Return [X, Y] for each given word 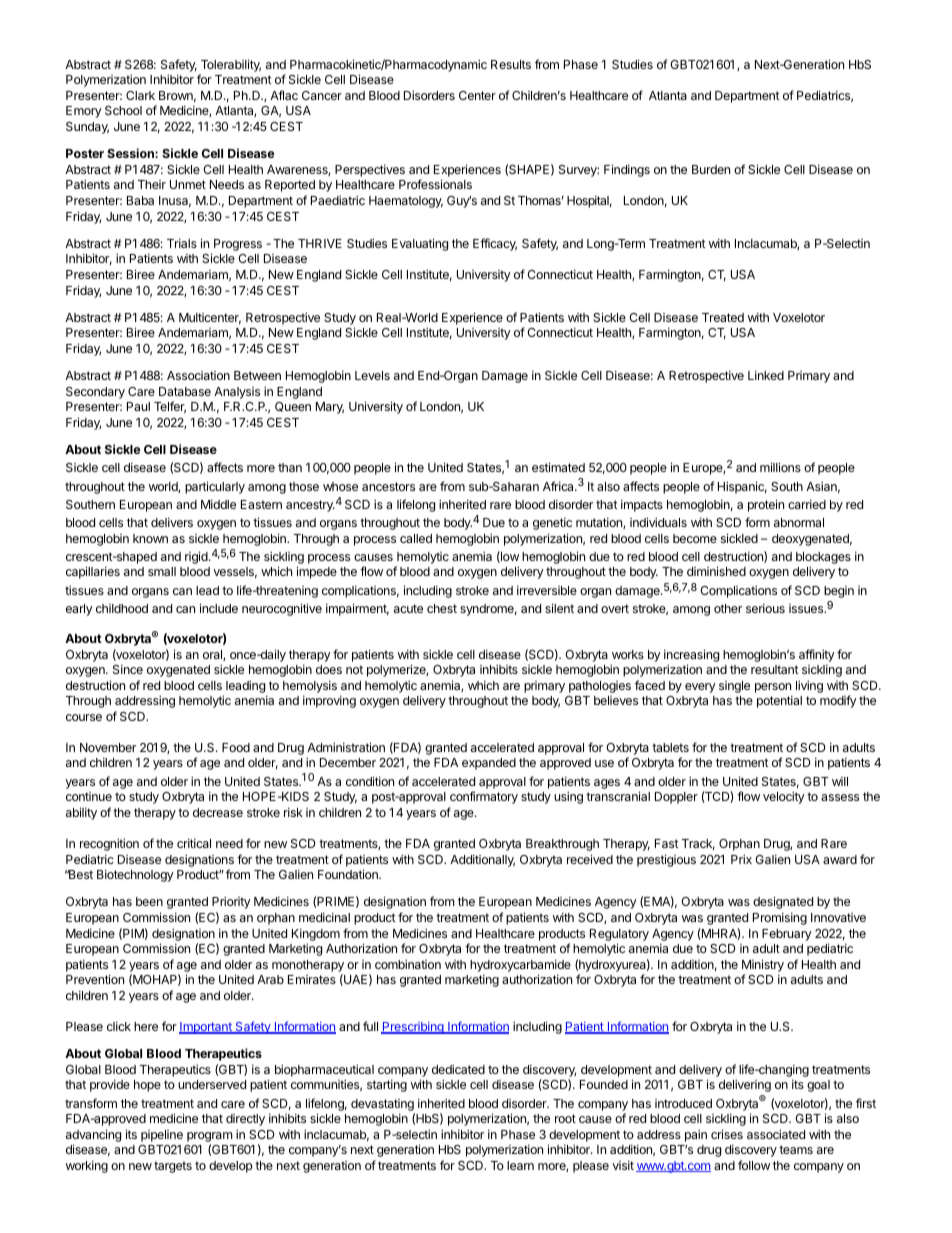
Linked [766, 375]
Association [198, 375]
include [219, 608]
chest [442, 608]
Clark [140, 95]
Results [511, 64]
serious [765, 608]
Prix [741, 859]
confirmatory [484, 797]
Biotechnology [135, 875]
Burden [711, 169]
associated [776, 1134]
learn [520, 1165]
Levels [372, 375]
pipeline [162, 1136]
